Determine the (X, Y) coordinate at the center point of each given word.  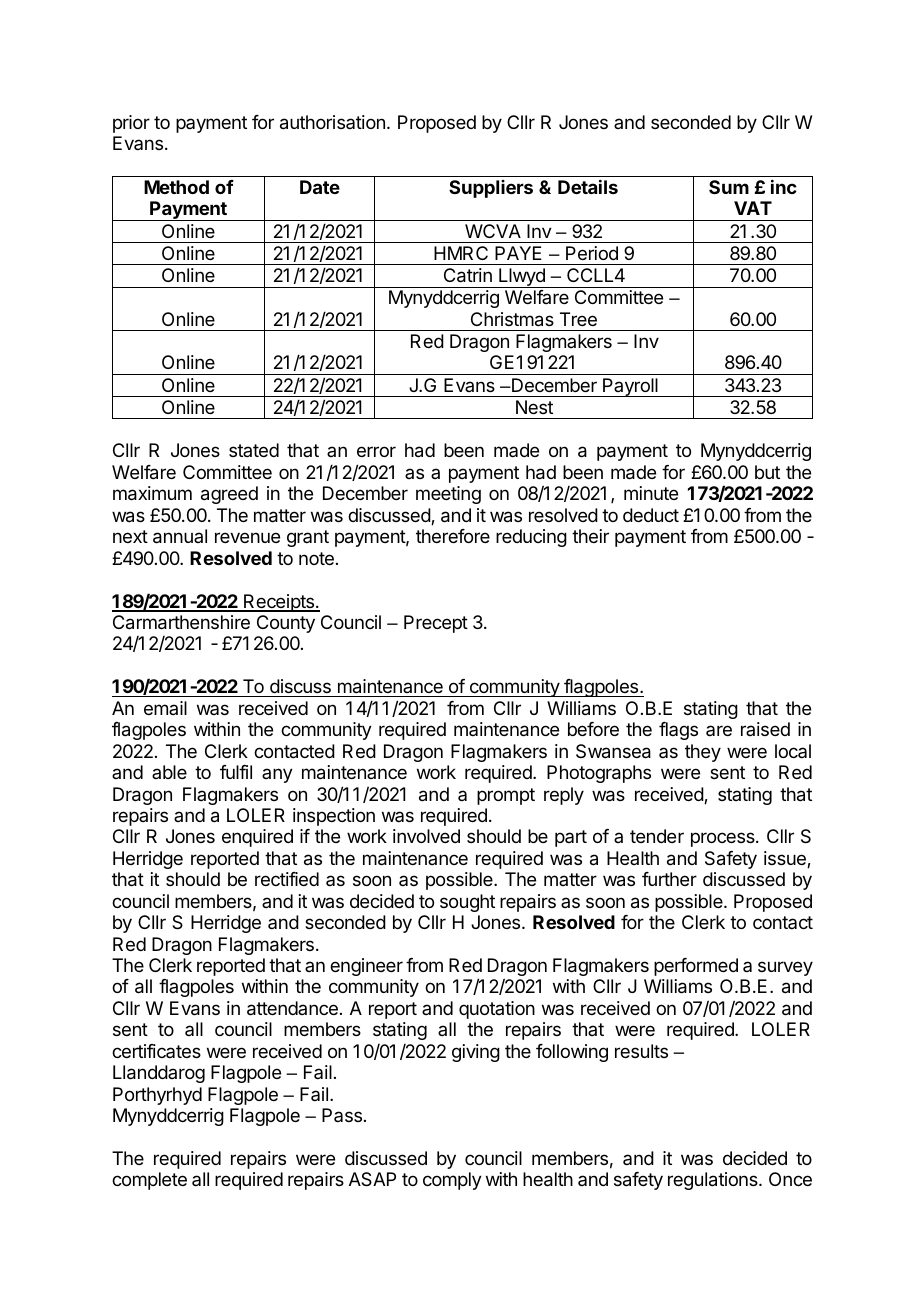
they (703, 753)
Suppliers (491, 189)
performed (696, 967)
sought (467, 903)
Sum (729, 187)
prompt (506, 796)
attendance (292, 1008)
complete (149, 1181)
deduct (651, 515)
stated (254, 450)
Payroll (630, 387)
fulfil (236, 772)
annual (180, 536)
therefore (453, 536)
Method (176, 187)
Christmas (512, 319)
